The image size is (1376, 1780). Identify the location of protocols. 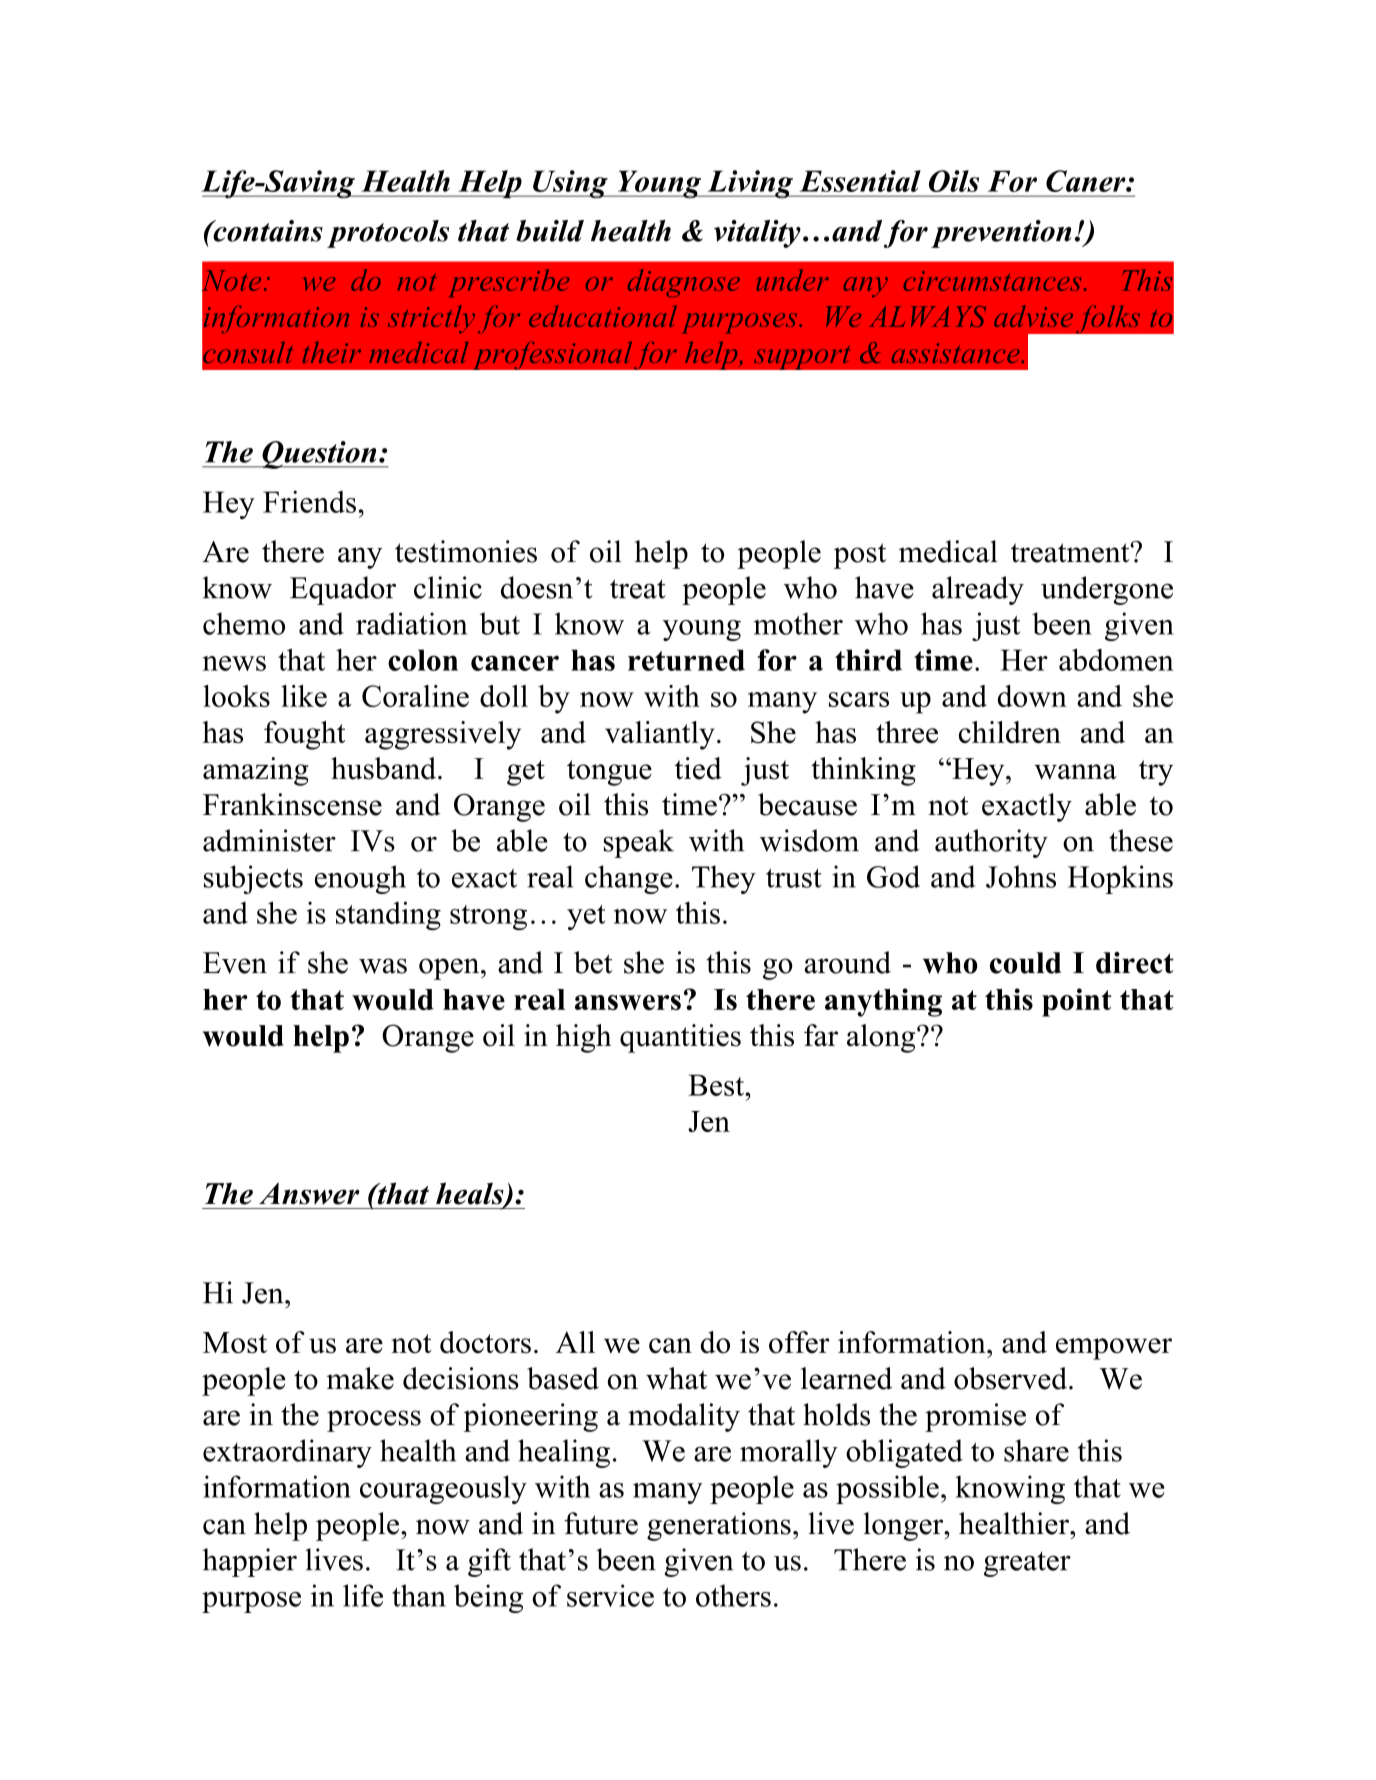
(388, 234).
